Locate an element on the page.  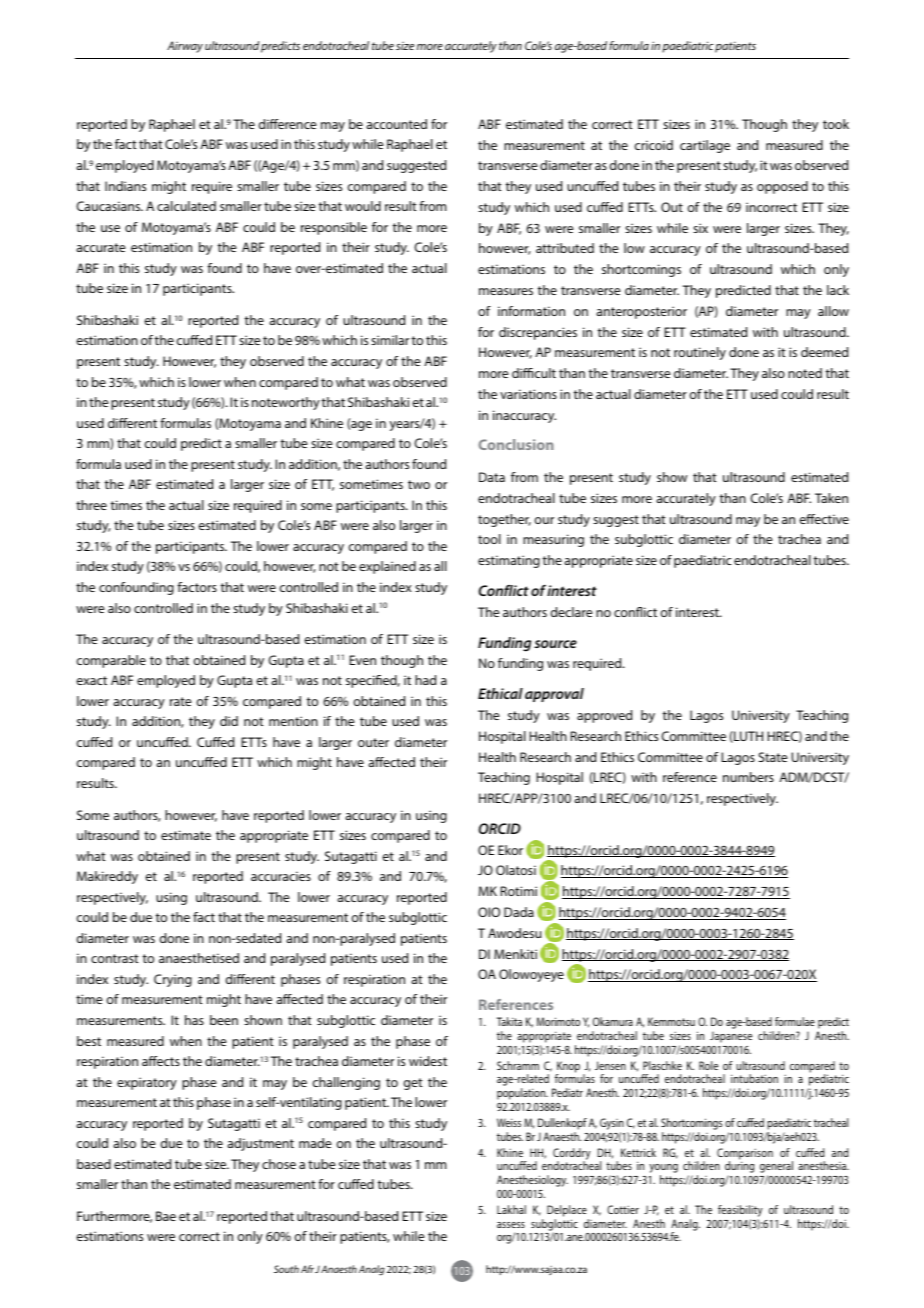
Airway is located at coordinates (185, 47).
